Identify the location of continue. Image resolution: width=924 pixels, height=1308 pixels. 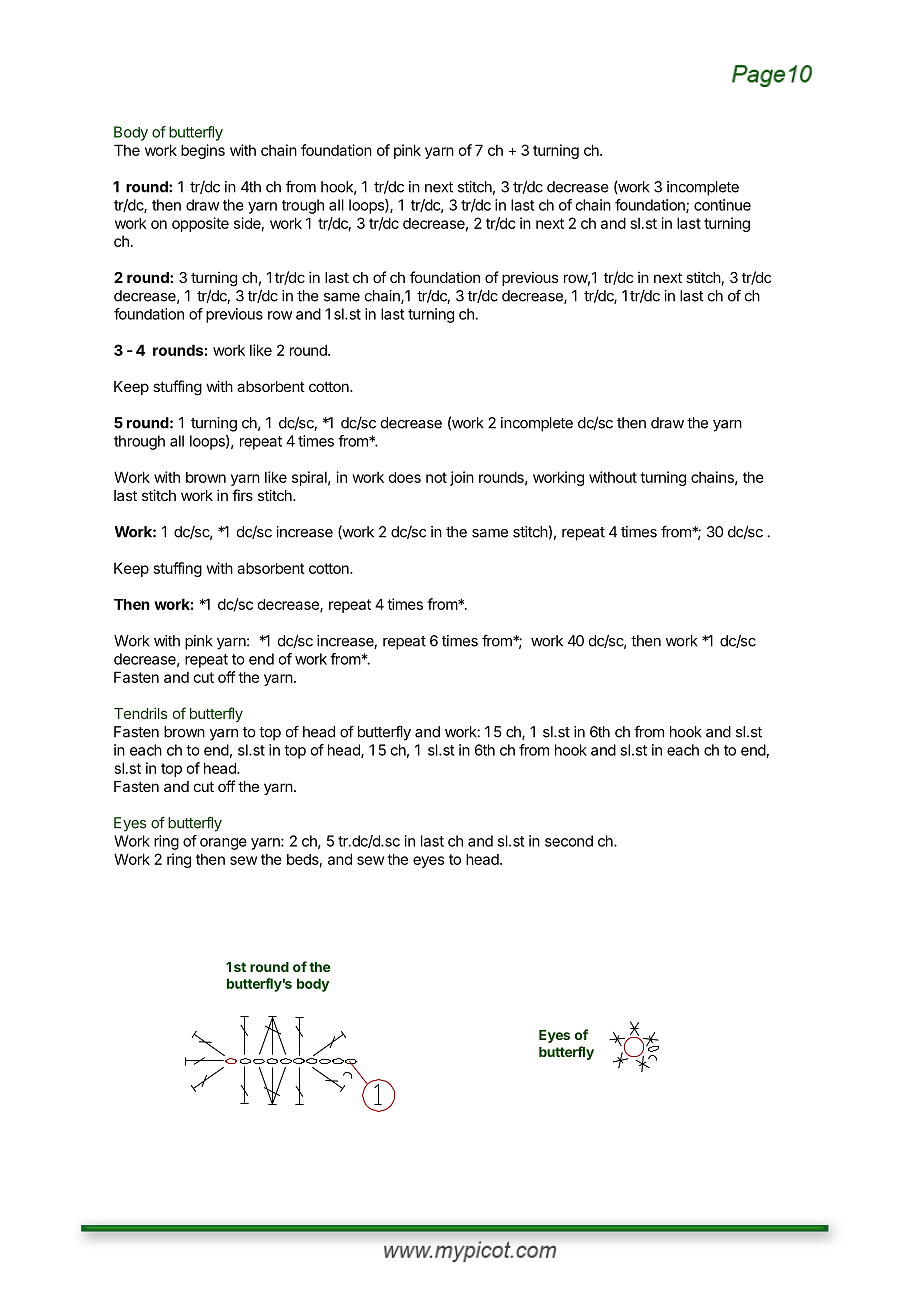
(722, 205).
